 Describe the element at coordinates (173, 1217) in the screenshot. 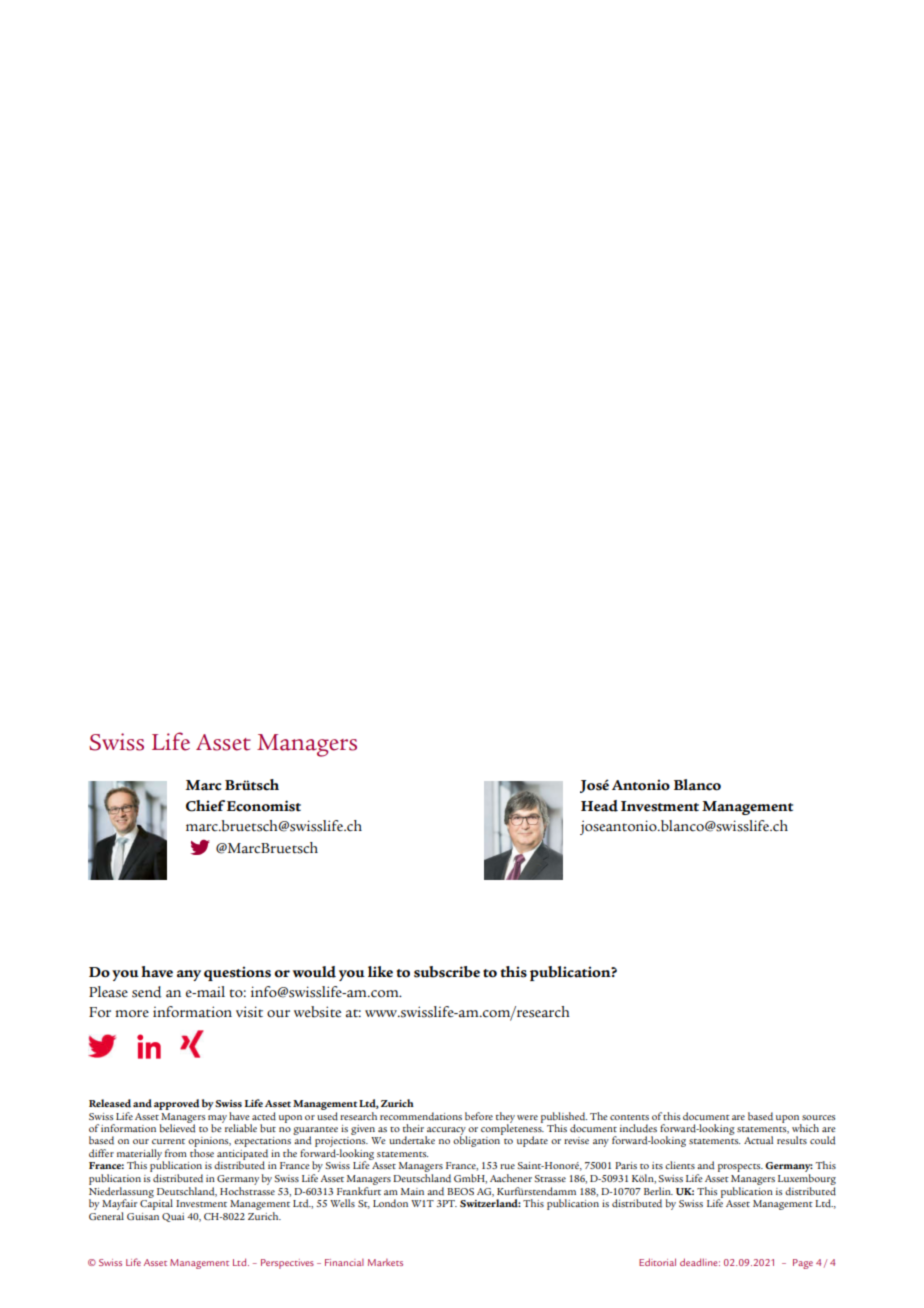

I see `Quai` at that location.
